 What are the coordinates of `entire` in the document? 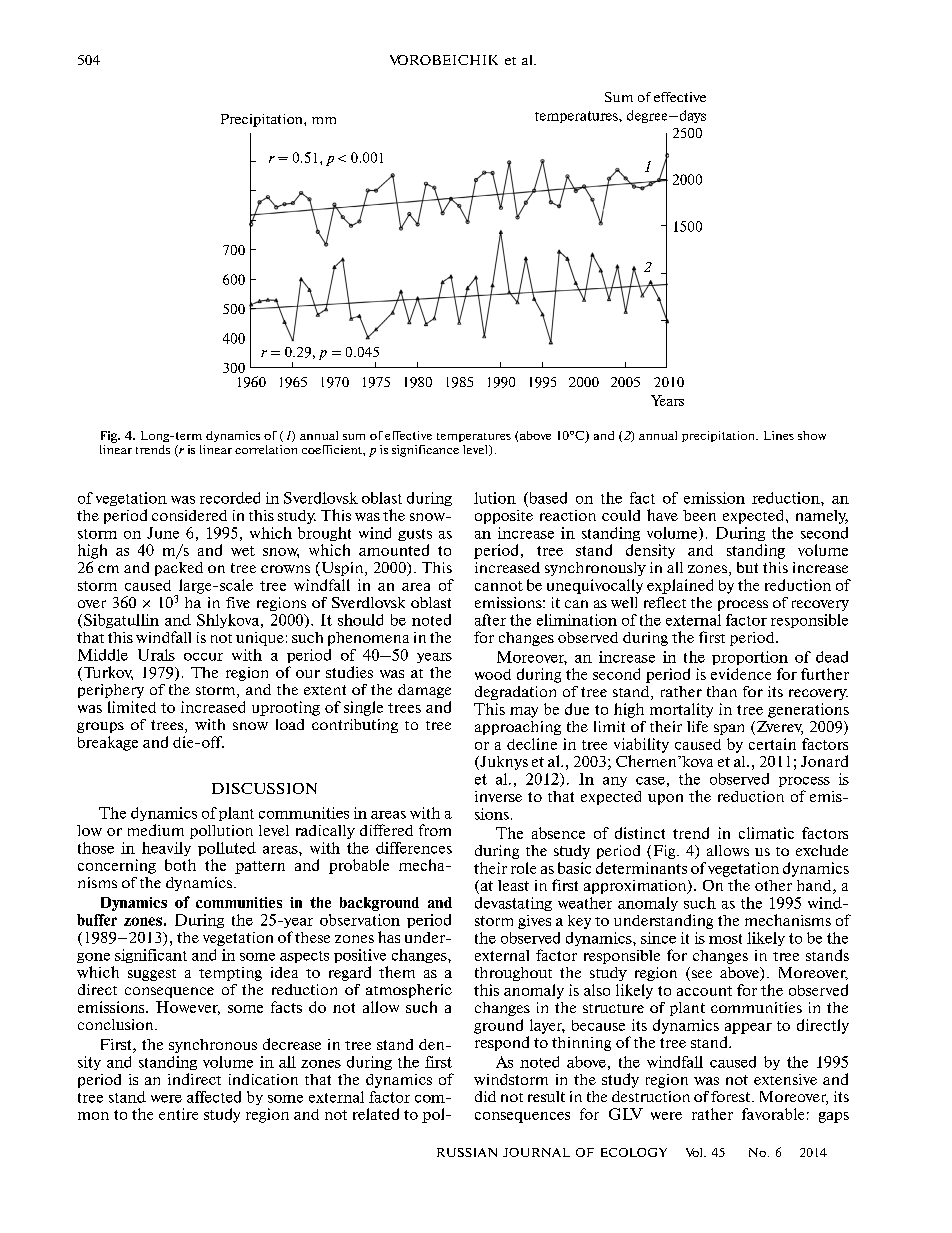 It's located at (178, 1114).
